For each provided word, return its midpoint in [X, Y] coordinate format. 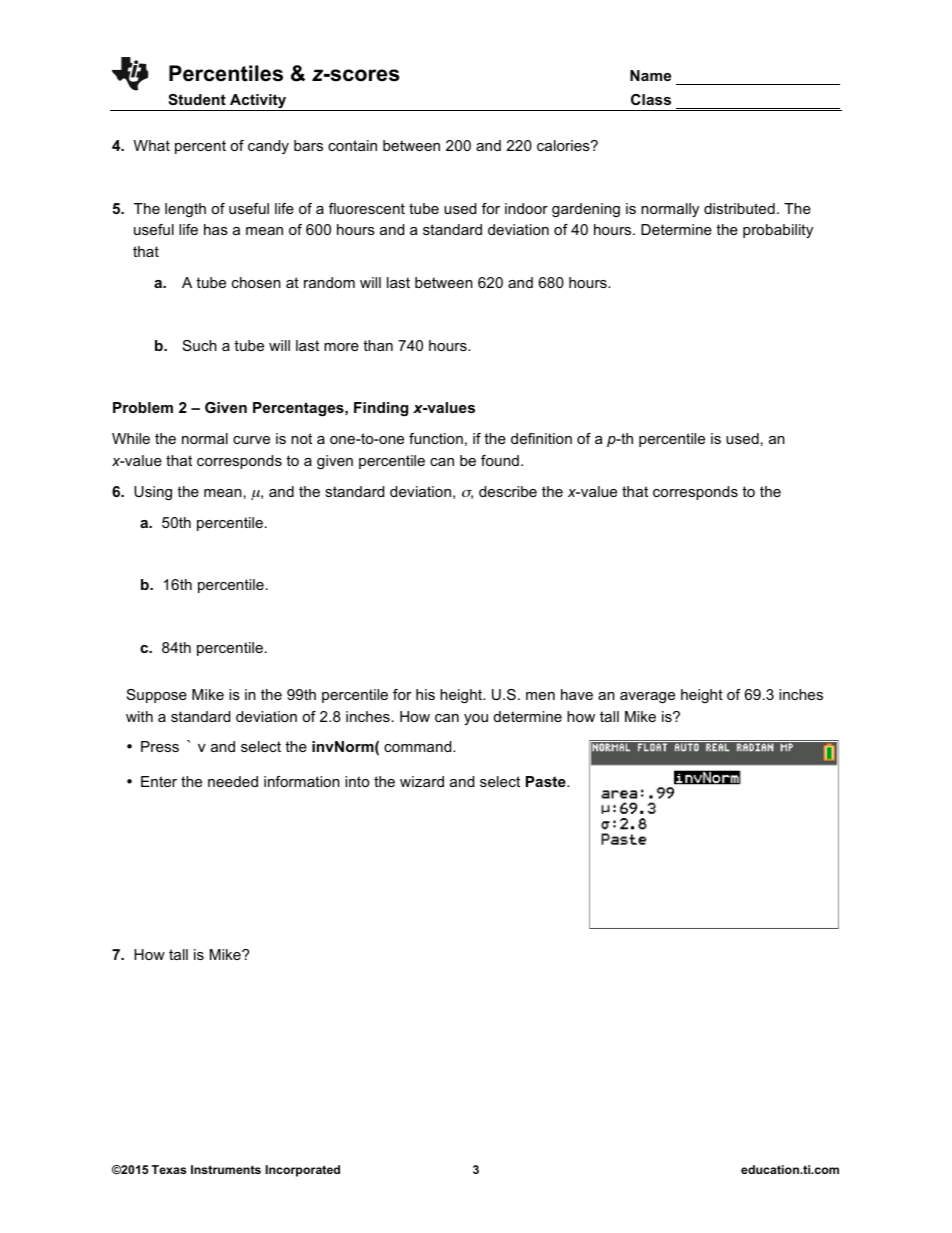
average [647, 698]
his [425, 694]
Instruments [226, 1169]
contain [352, 145]
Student [197, 99]
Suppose [157, 696]
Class [651, 99]
